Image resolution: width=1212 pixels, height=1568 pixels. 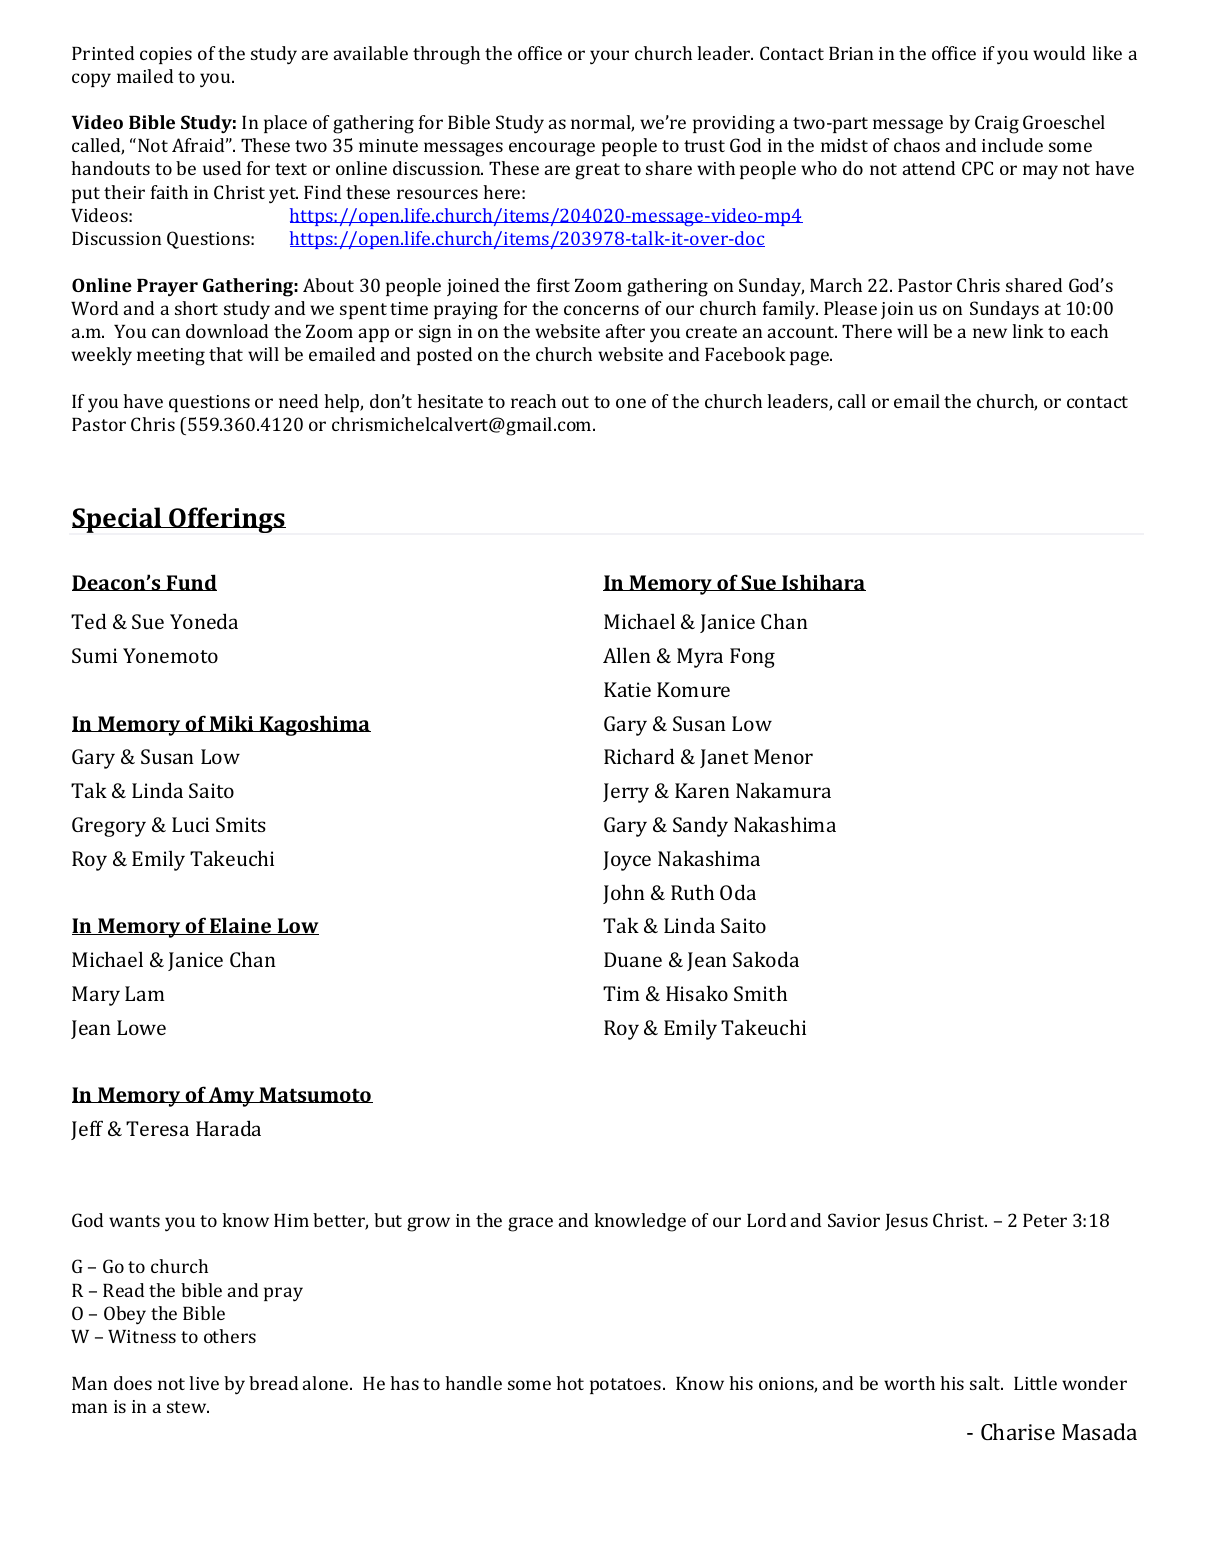 I want to click on new, so click(x=990, y=333).
